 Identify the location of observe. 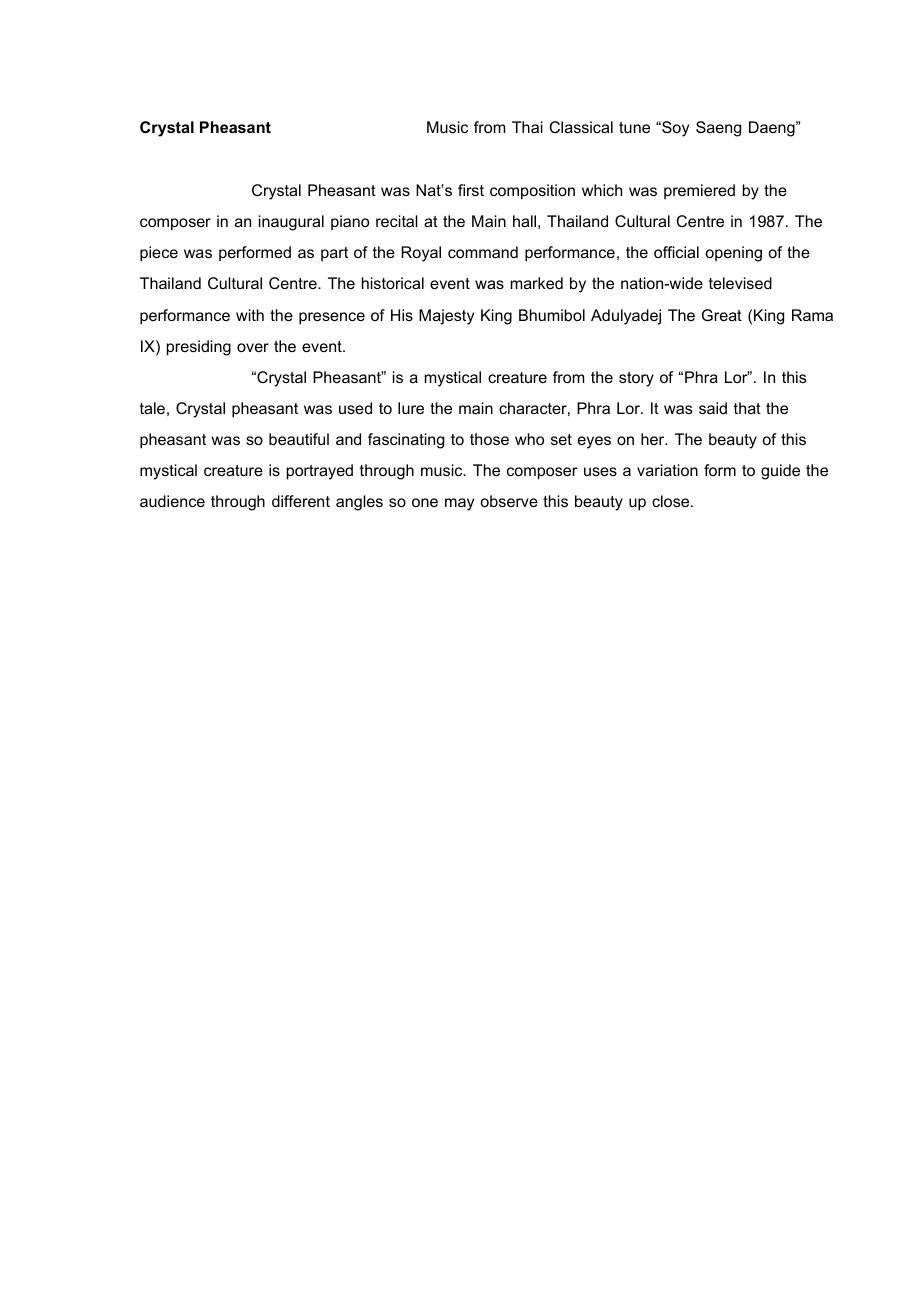
(509, 501).
